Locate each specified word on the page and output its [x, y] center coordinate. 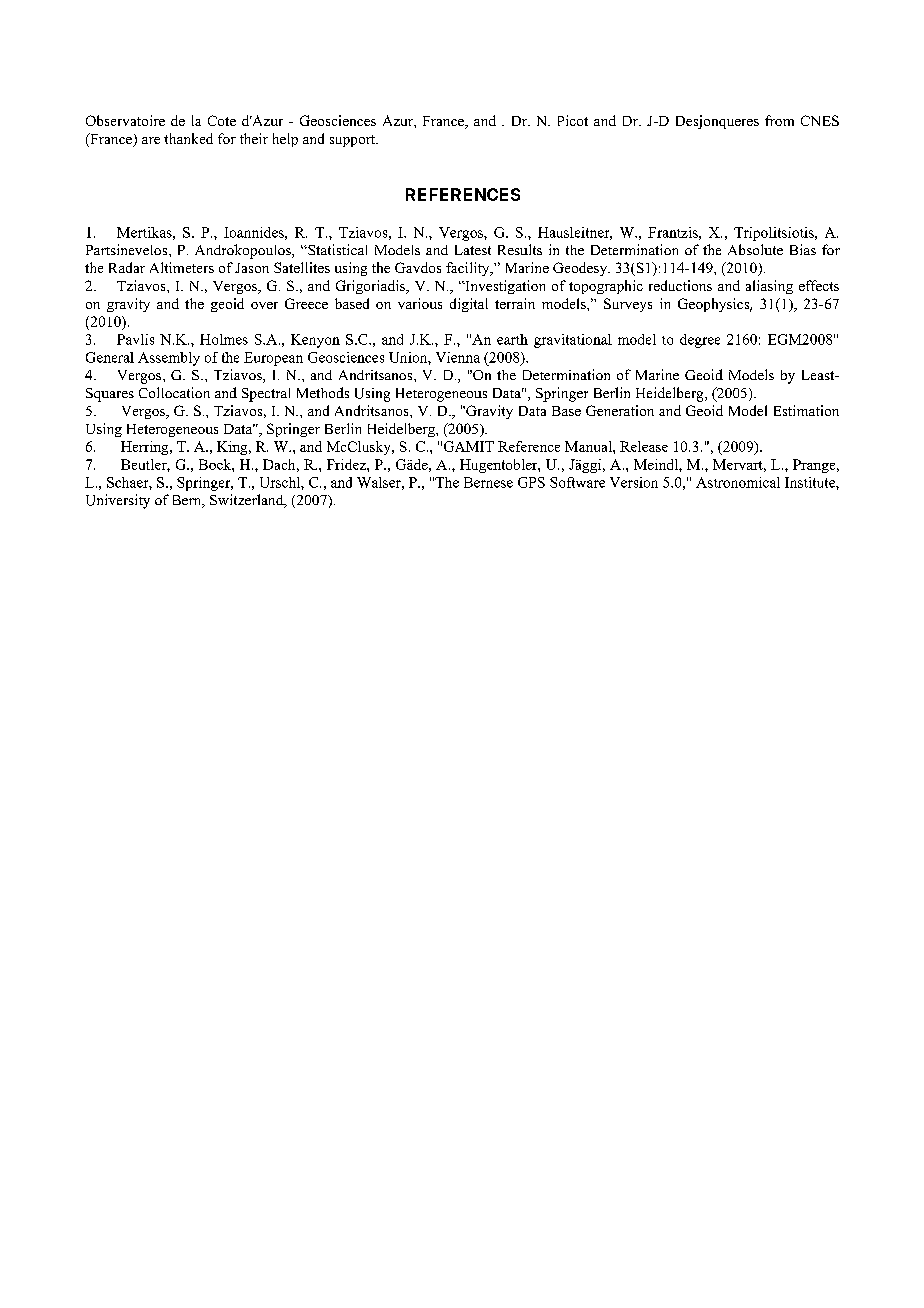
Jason [252, 268]
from [779, 120]
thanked [188, 138]
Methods [323, 392]
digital [469, 305]
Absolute [755, 249]
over [264, 305]
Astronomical [738, 482]
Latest [473, 250]
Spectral [266, 395]
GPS [531, 482]
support [354, 141]
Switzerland [248, 501]
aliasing [769, 287]
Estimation [806, 410]
